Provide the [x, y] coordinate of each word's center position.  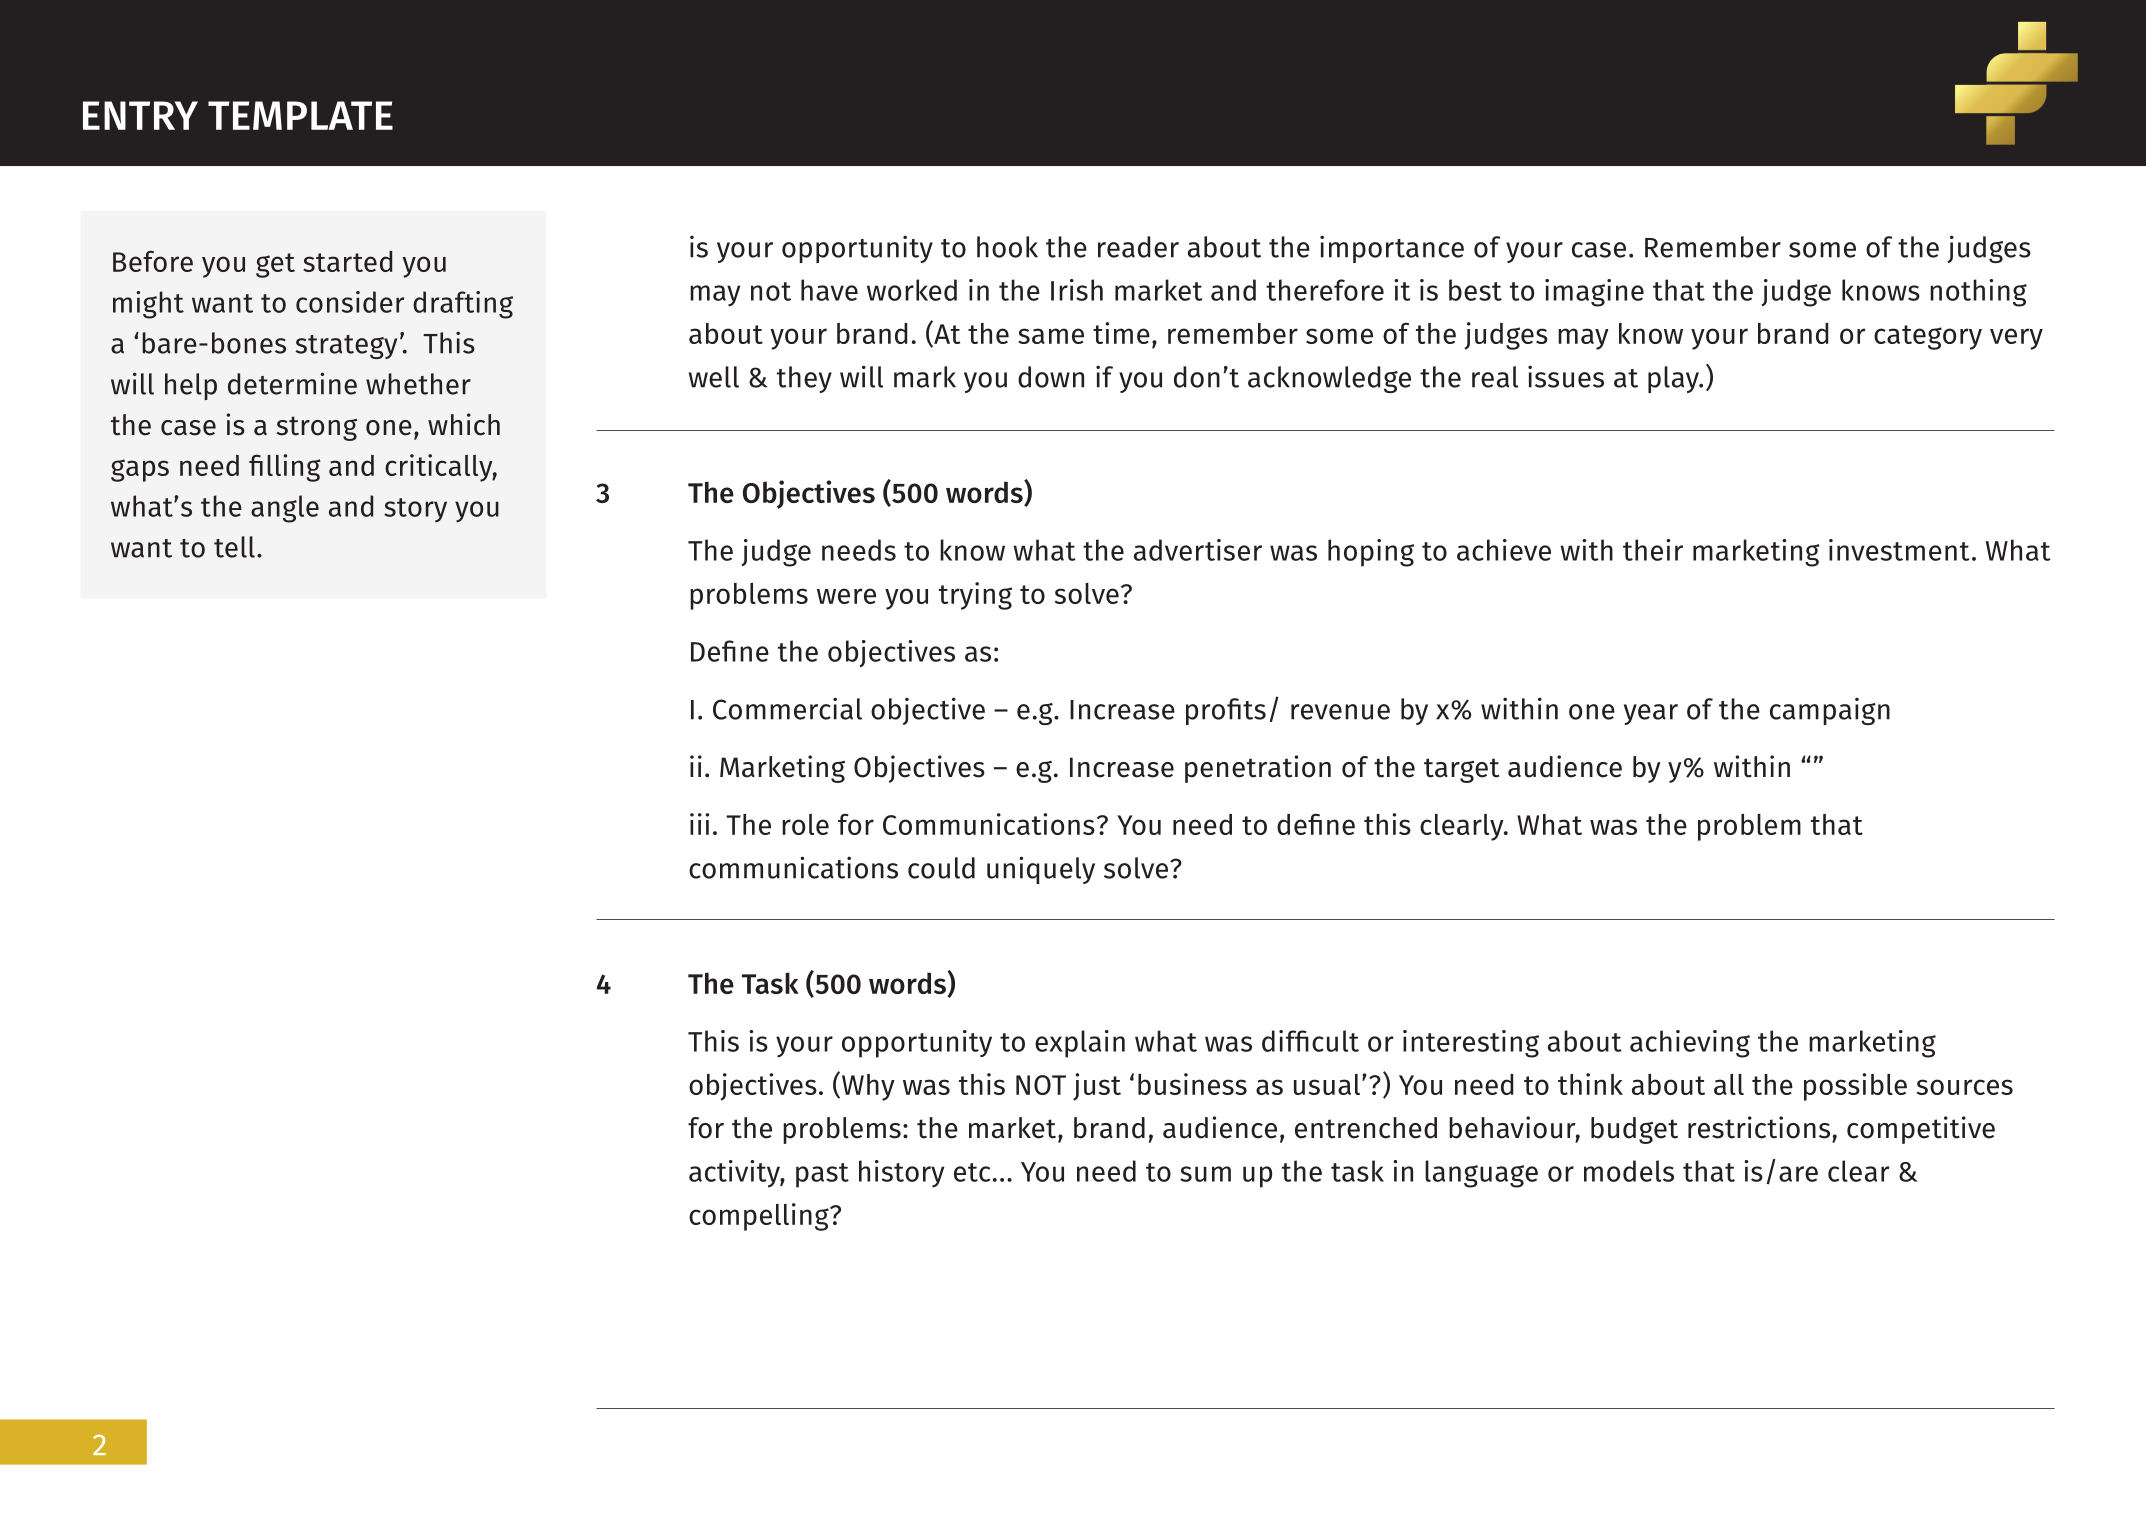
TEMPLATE [300, 115]
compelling [760, 1217]
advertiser [1198, 550]
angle [285, 509]
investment [1899, 550]
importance [1392, 249]
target [1461, 770]
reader [1138, 247]
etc [972, 1172]
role [805, 824]
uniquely [1041, 870]
